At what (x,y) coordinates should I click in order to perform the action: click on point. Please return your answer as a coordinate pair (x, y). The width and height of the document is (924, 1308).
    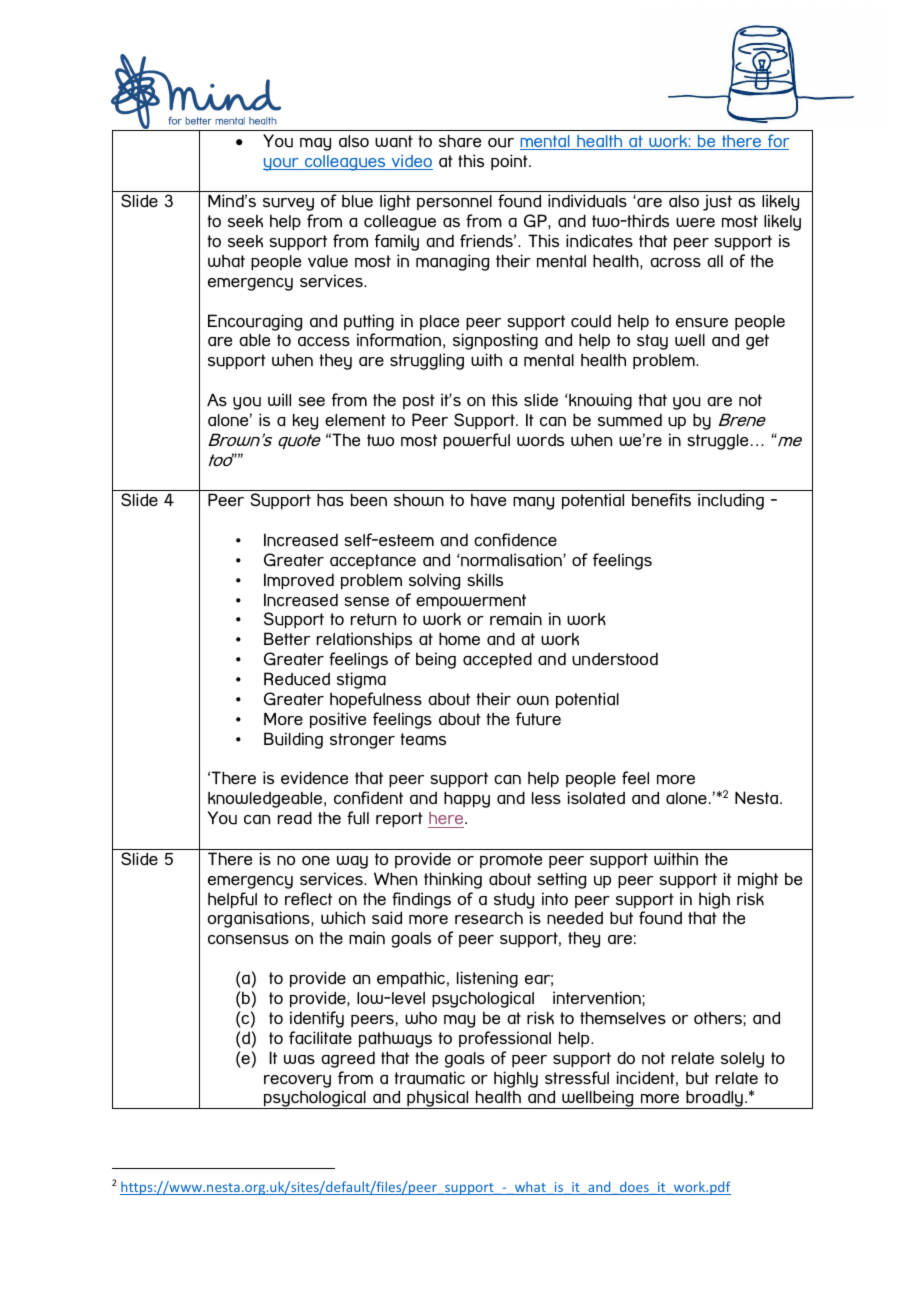
    Looking at the image, I should click on (510, 162).
